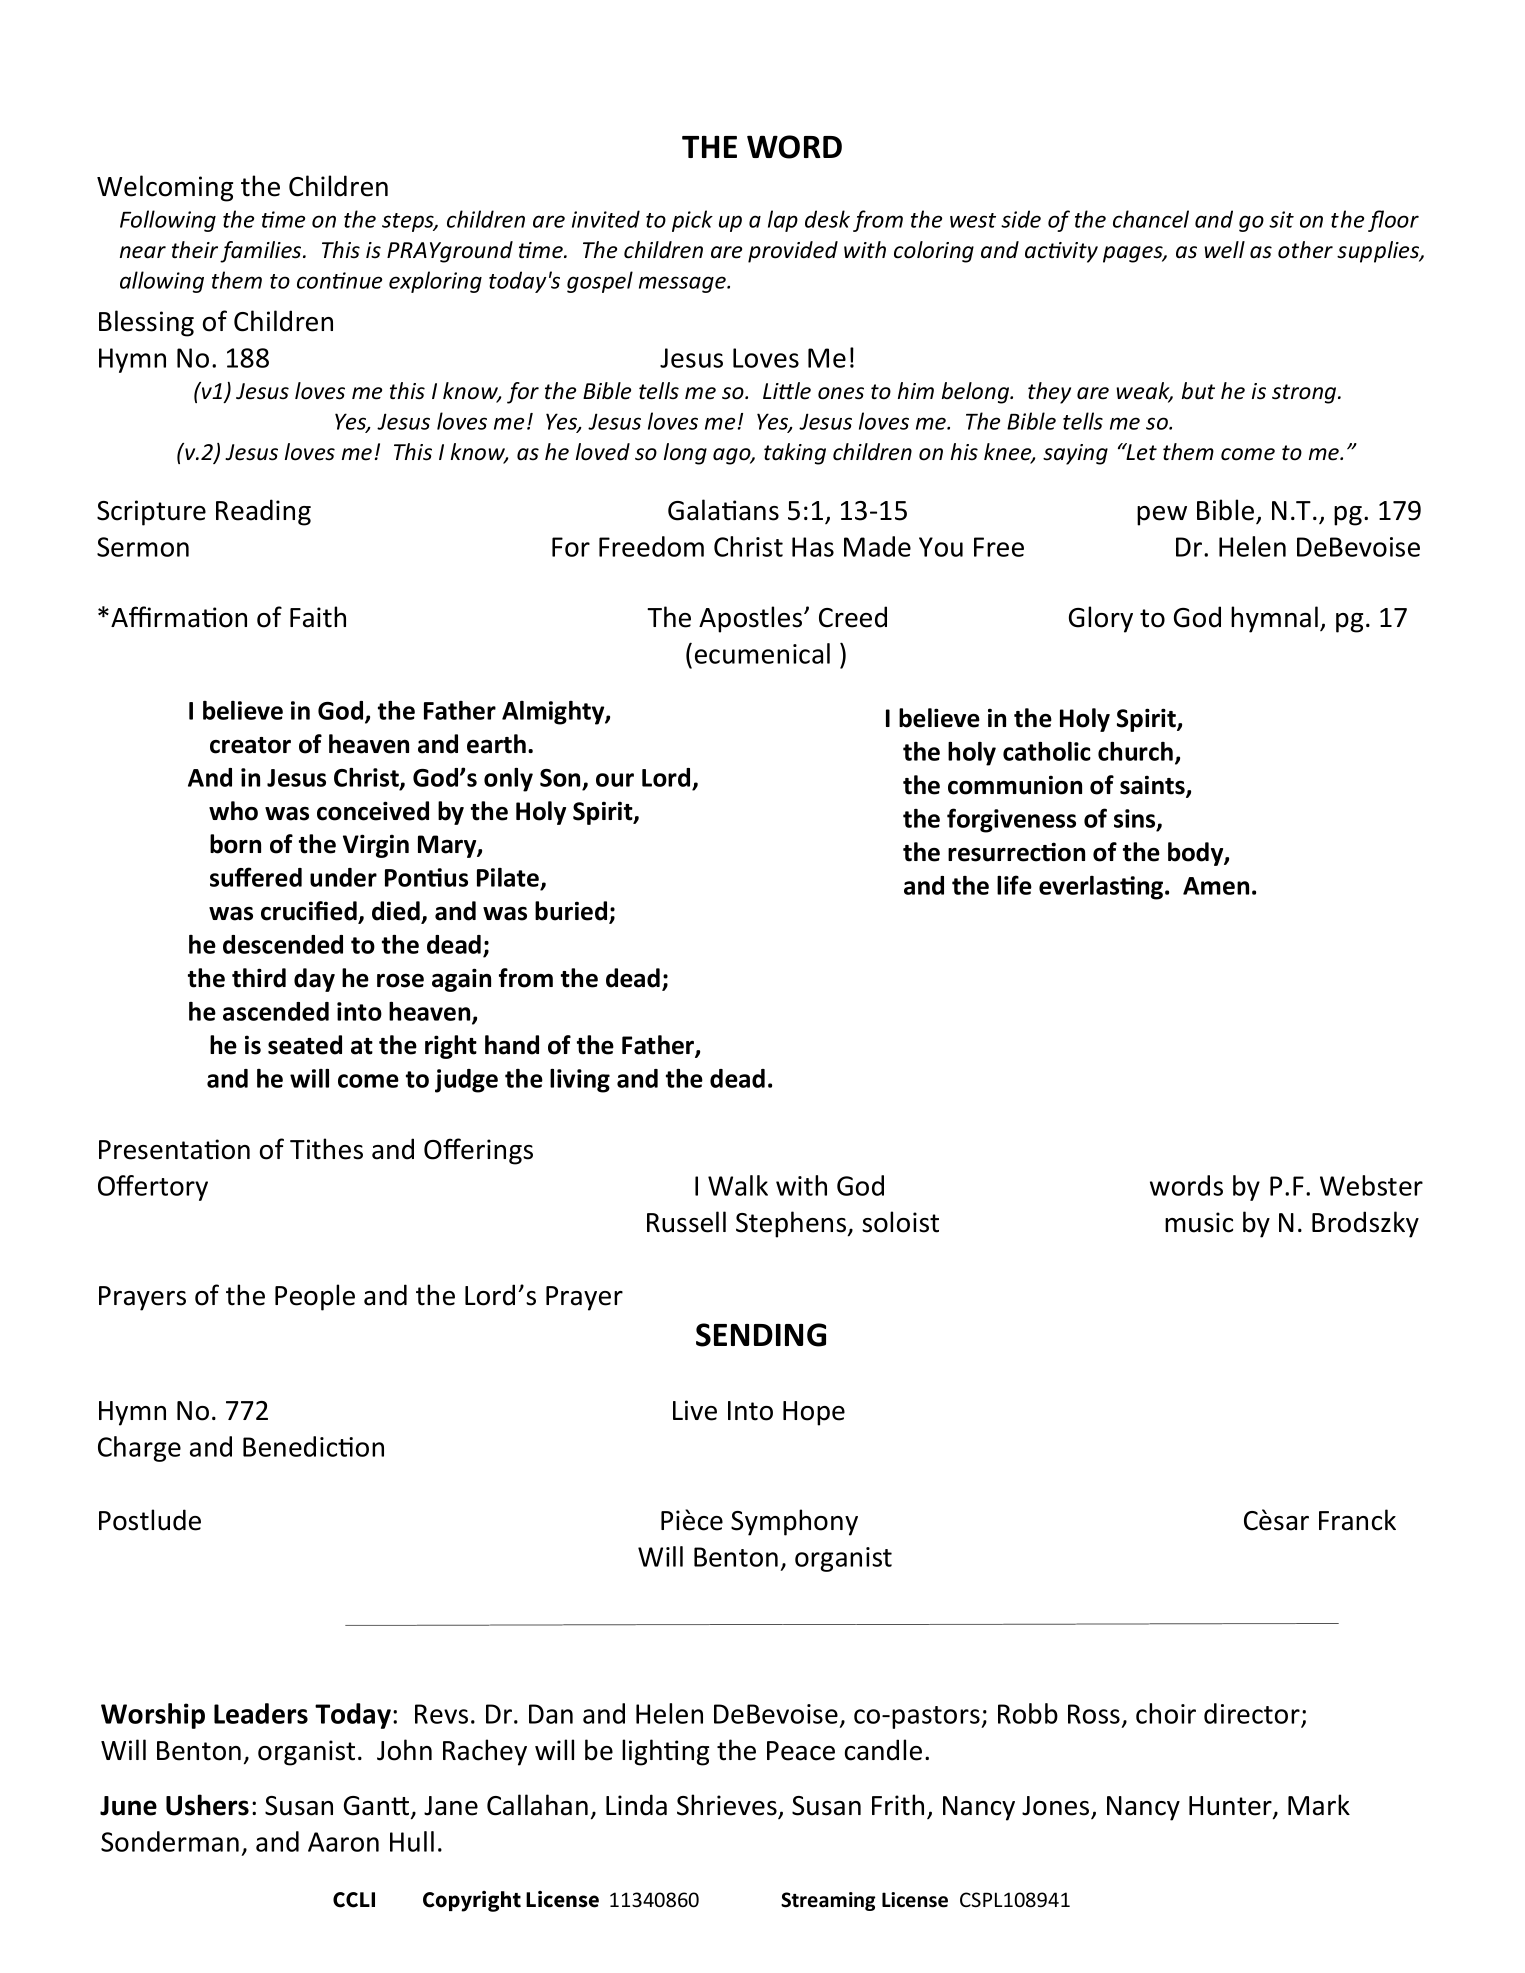  What do you see at coordinates (615, 780) in the document?
I see `our` at bounding box center [615, 780].
